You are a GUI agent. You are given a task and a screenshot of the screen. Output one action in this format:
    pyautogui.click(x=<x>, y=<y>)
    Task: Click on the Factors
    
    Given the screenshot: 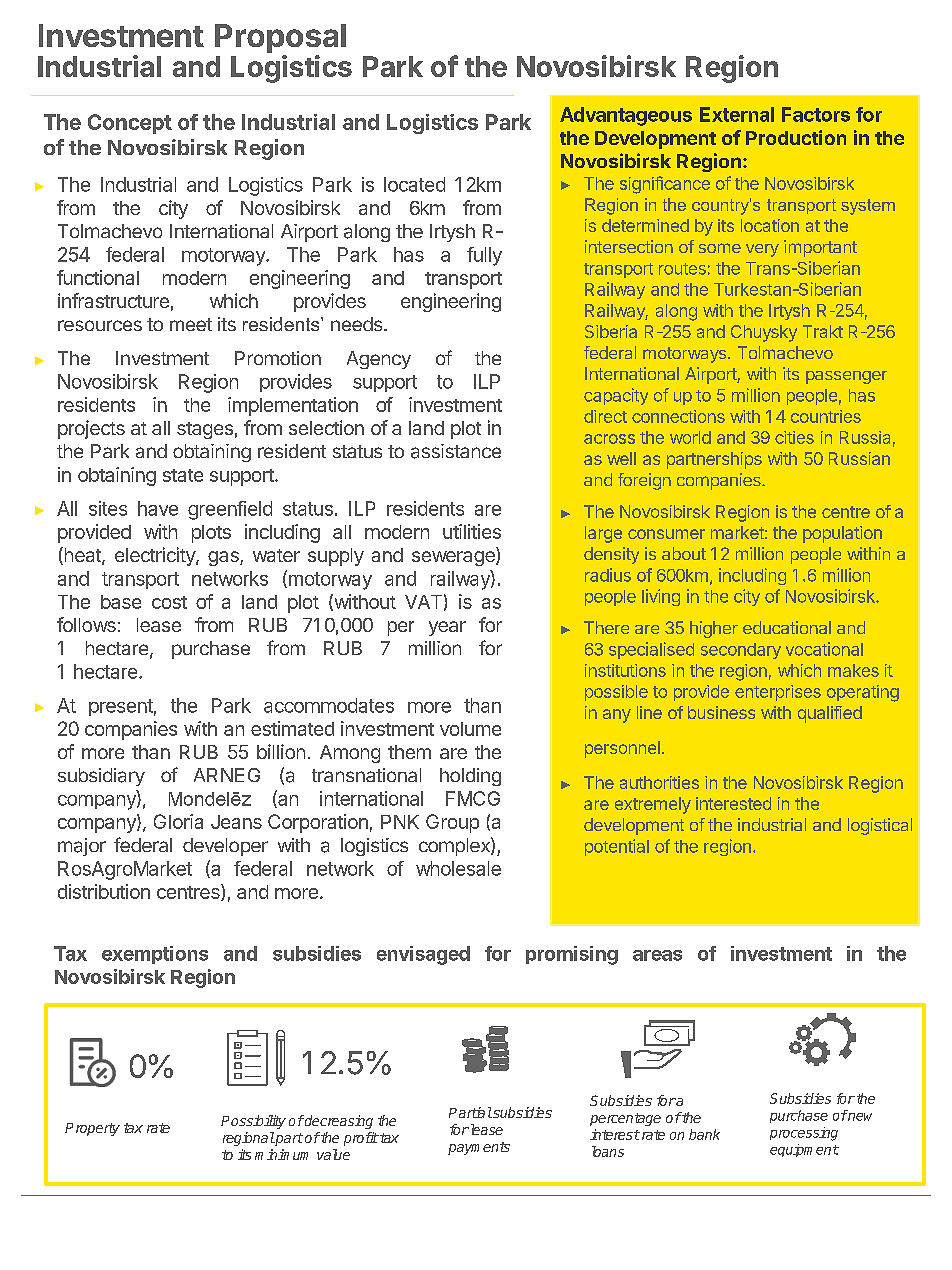 What is the action you would take?
    pyautogui.click(x=816, y=114)
